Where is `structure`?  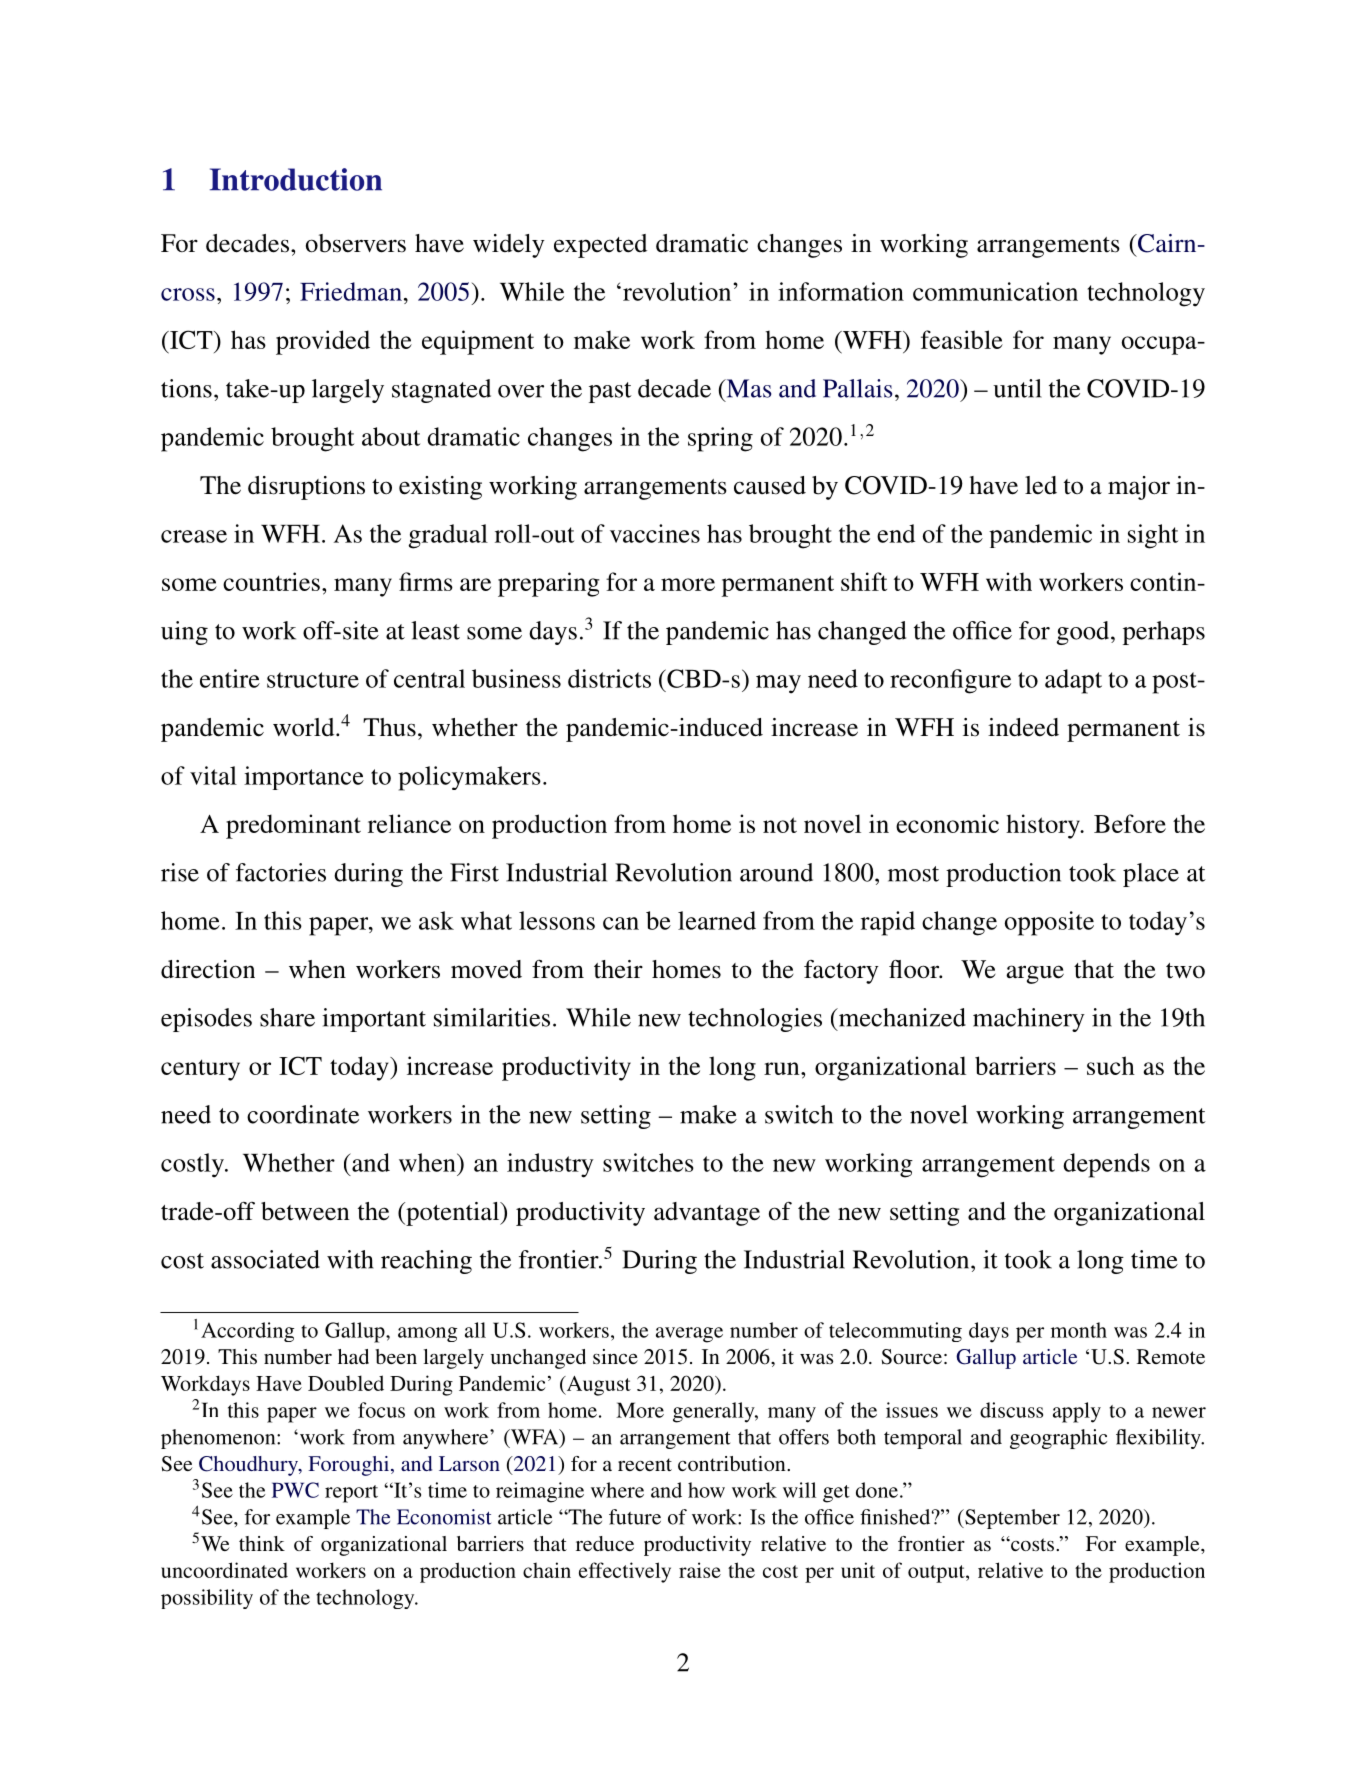
structure is located at coordinates (313, 680).
